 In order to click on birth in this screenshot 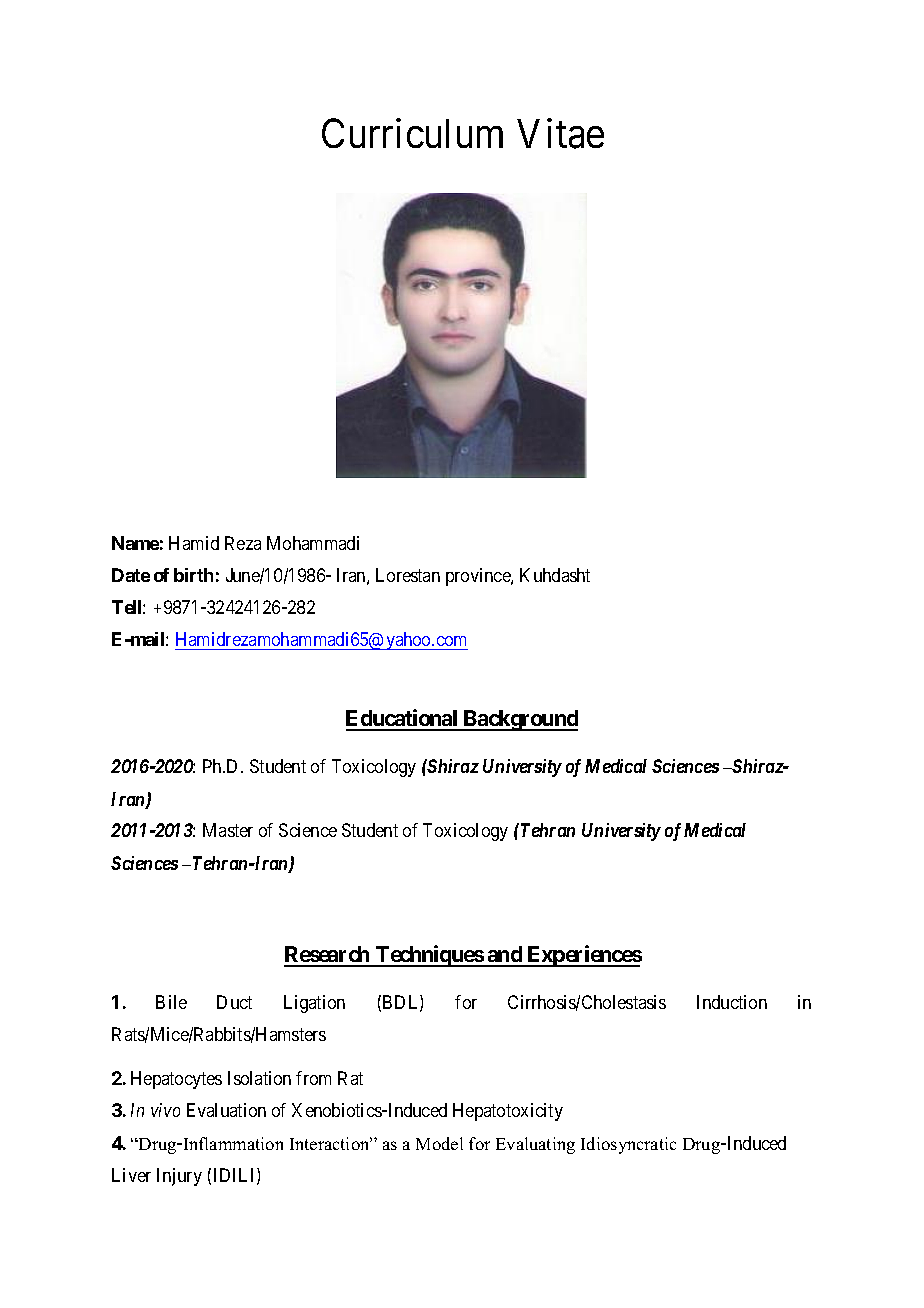, I will do `click(193, 575)`.
